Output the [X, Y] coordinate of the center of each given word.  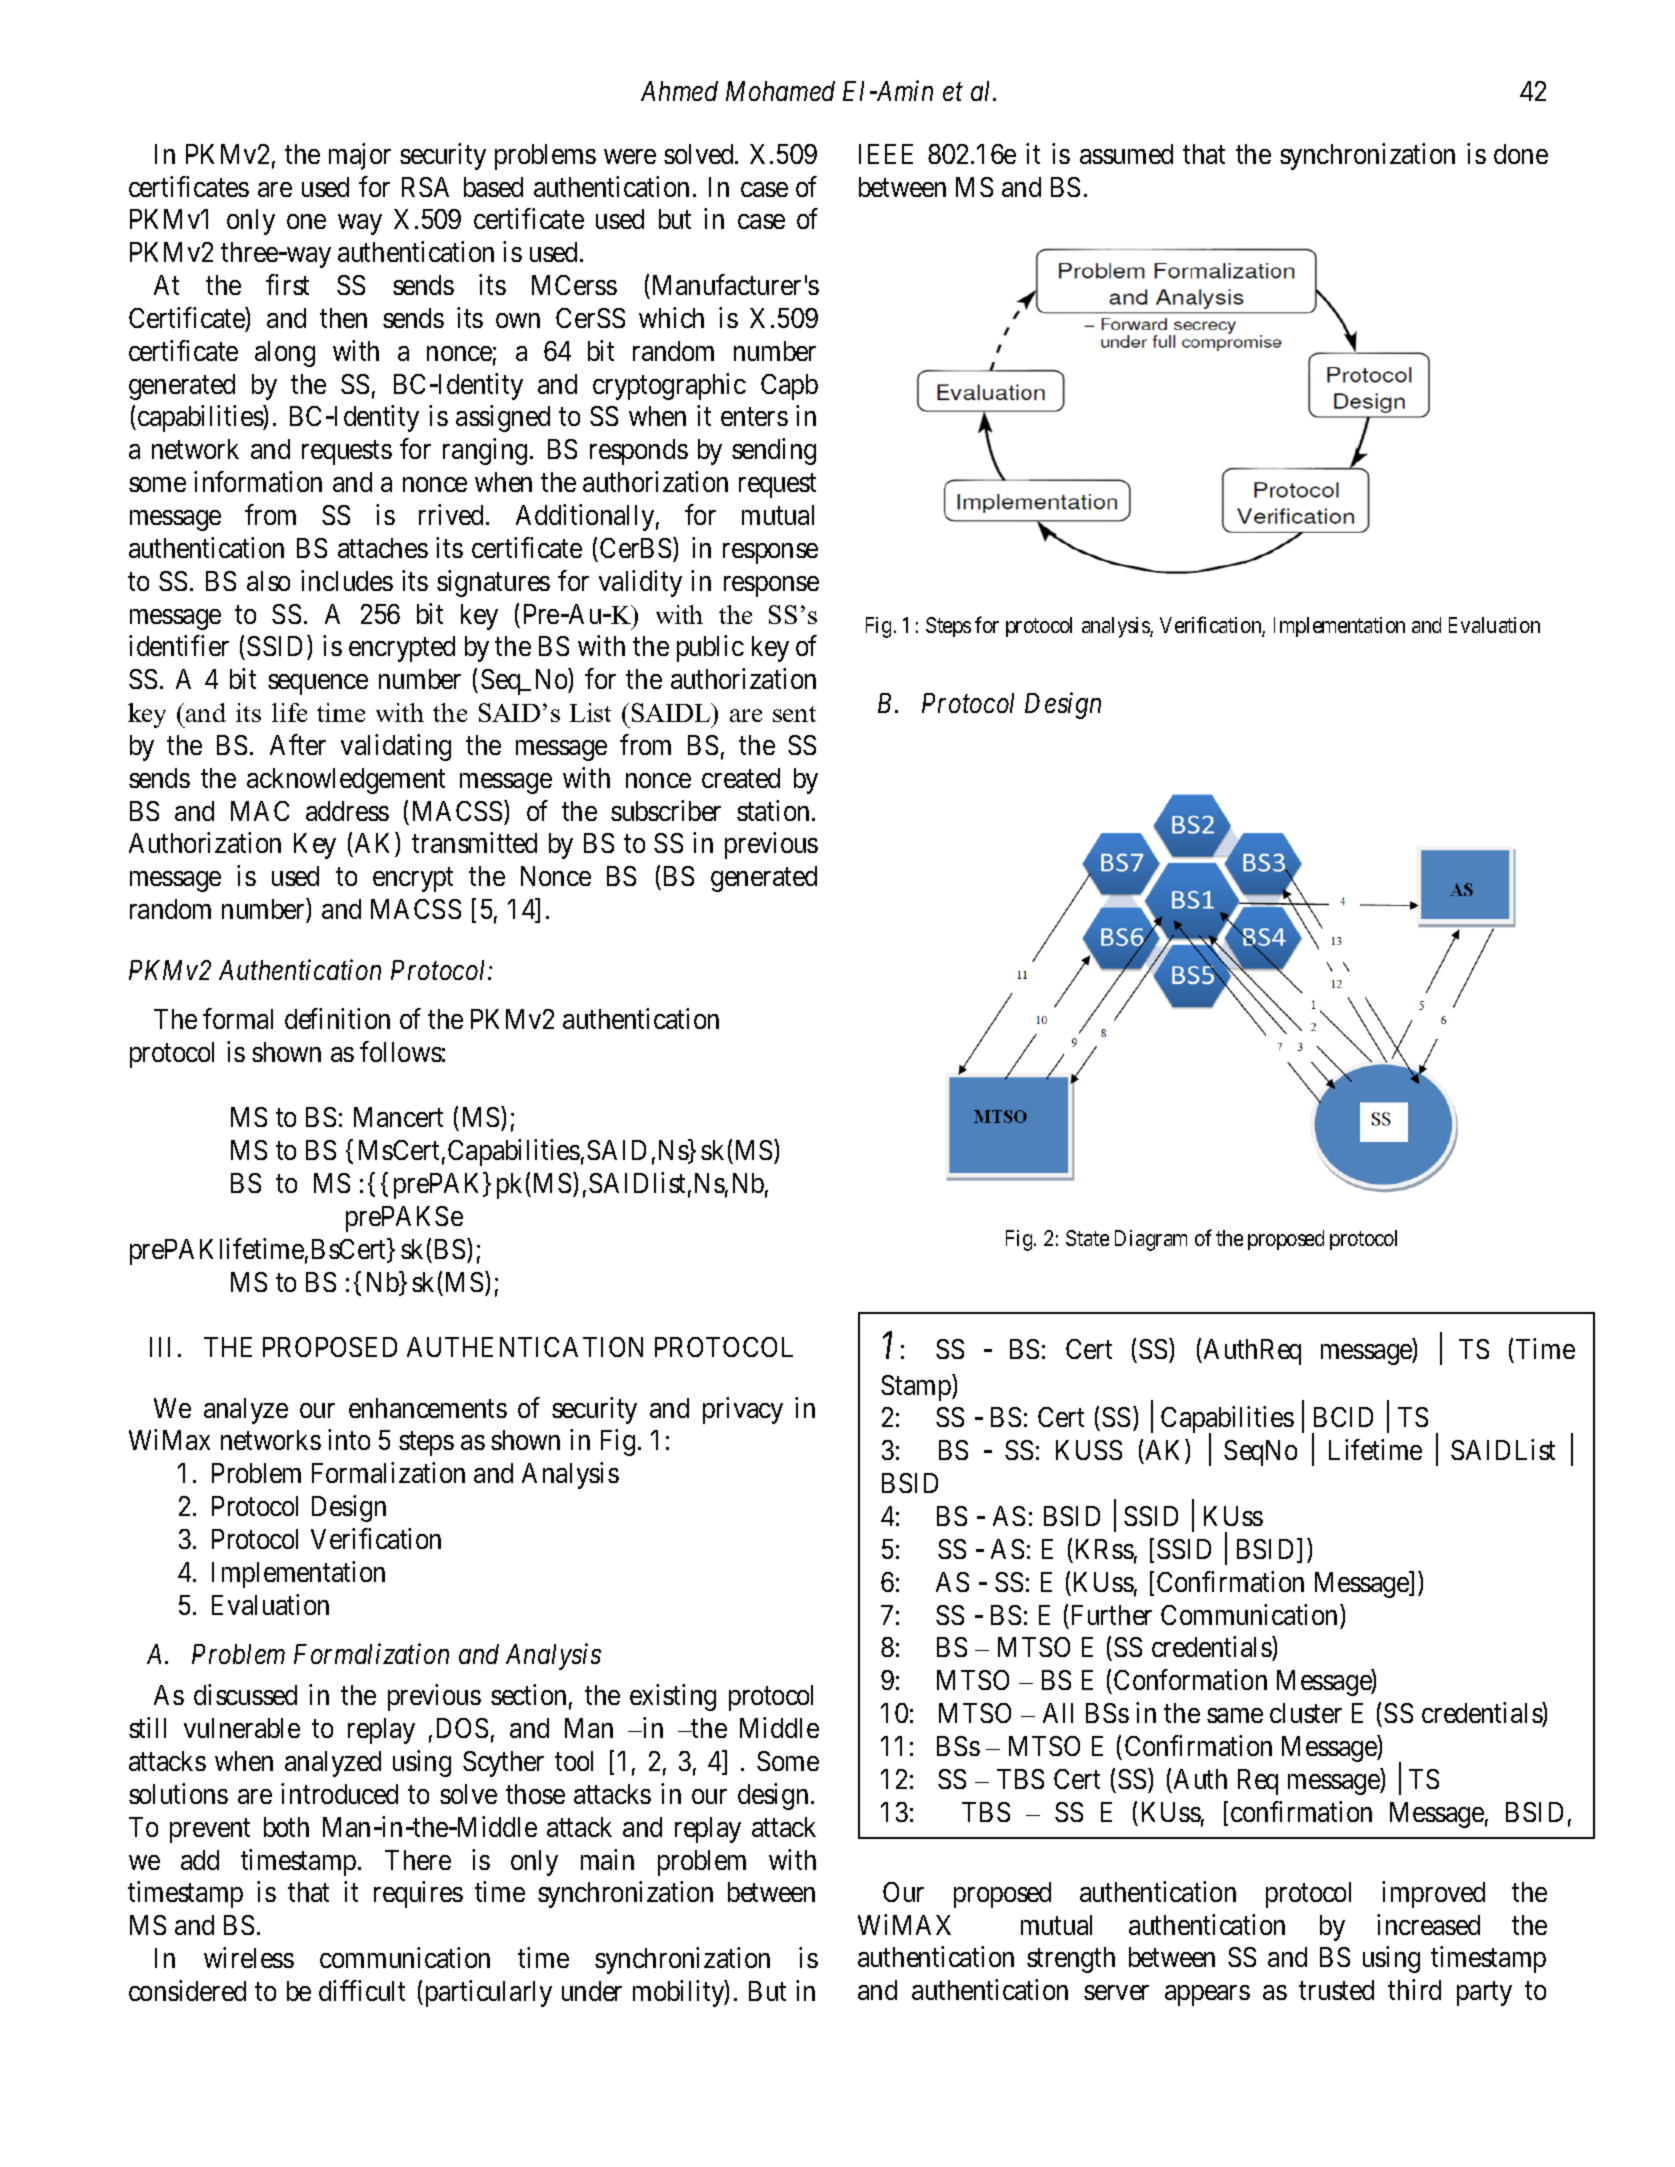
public [710, 649]
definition [337, 1018]
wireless [249, 1957]
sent [794, 714]
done [1521, 154]
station [773, 810]
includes [347, 580]
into [349, 1440]
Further [1112, 1615]
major [360, 156]
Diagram [1151, 1240]
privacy [743, 1410]
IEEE [886, 154]
